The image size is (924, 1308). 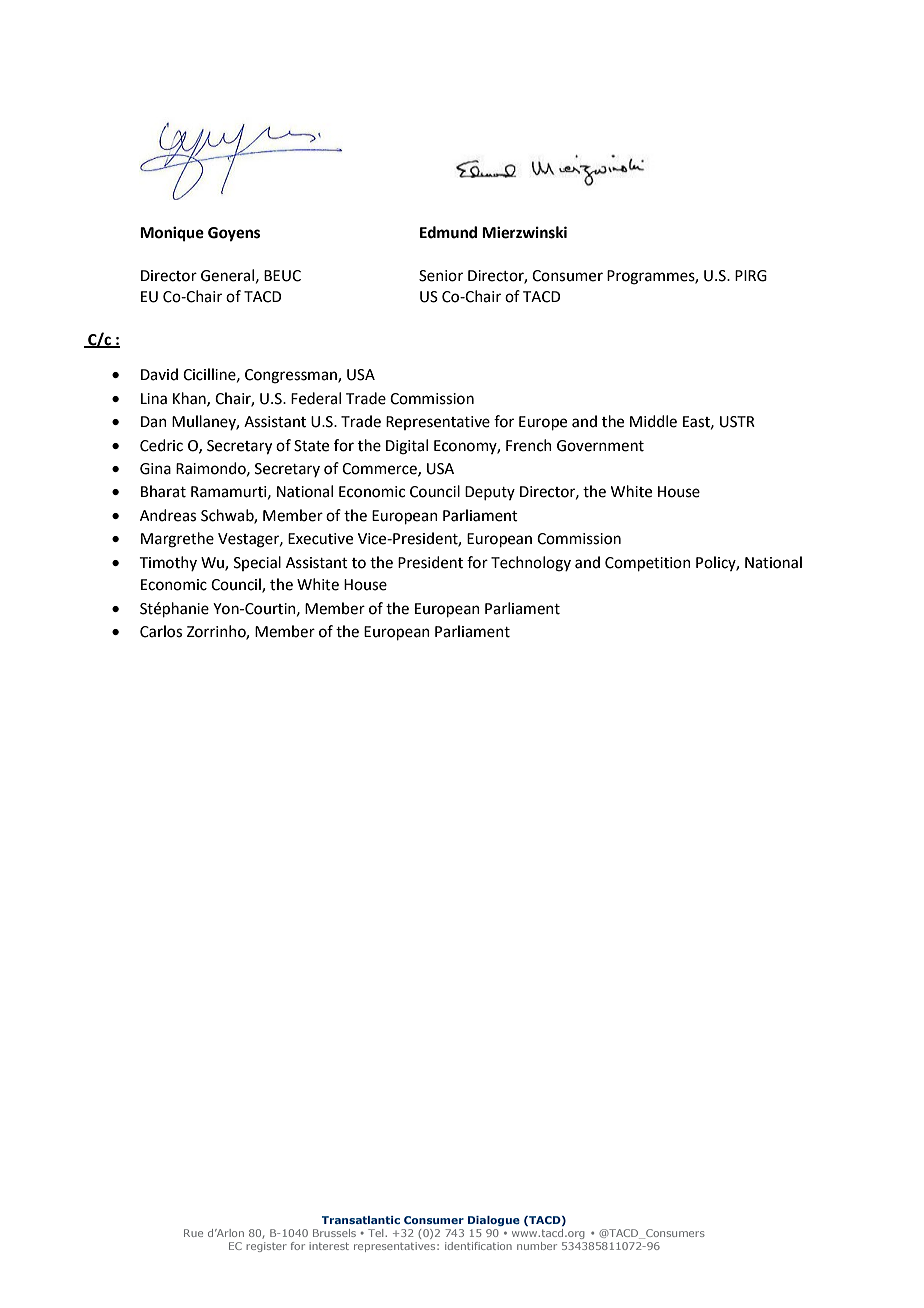 I want to click on number, so click(x=537, y=1246).
